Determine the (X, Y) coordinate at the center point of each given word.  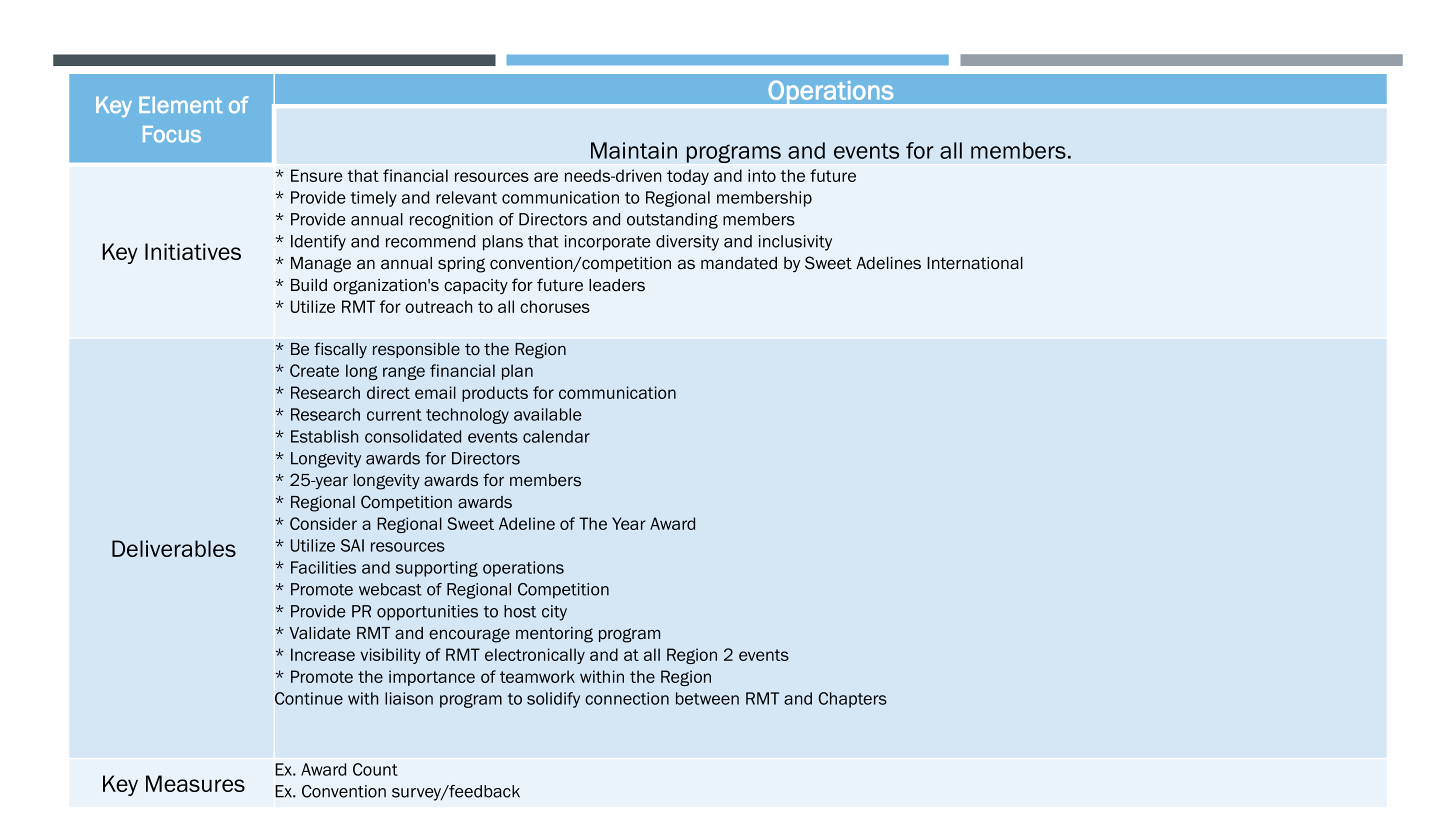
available (548, 414)
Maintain (634, 150)
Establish (324, 436)
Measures (195, 783)
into (762, 175)
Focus (172, 134)
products (495, 394)
